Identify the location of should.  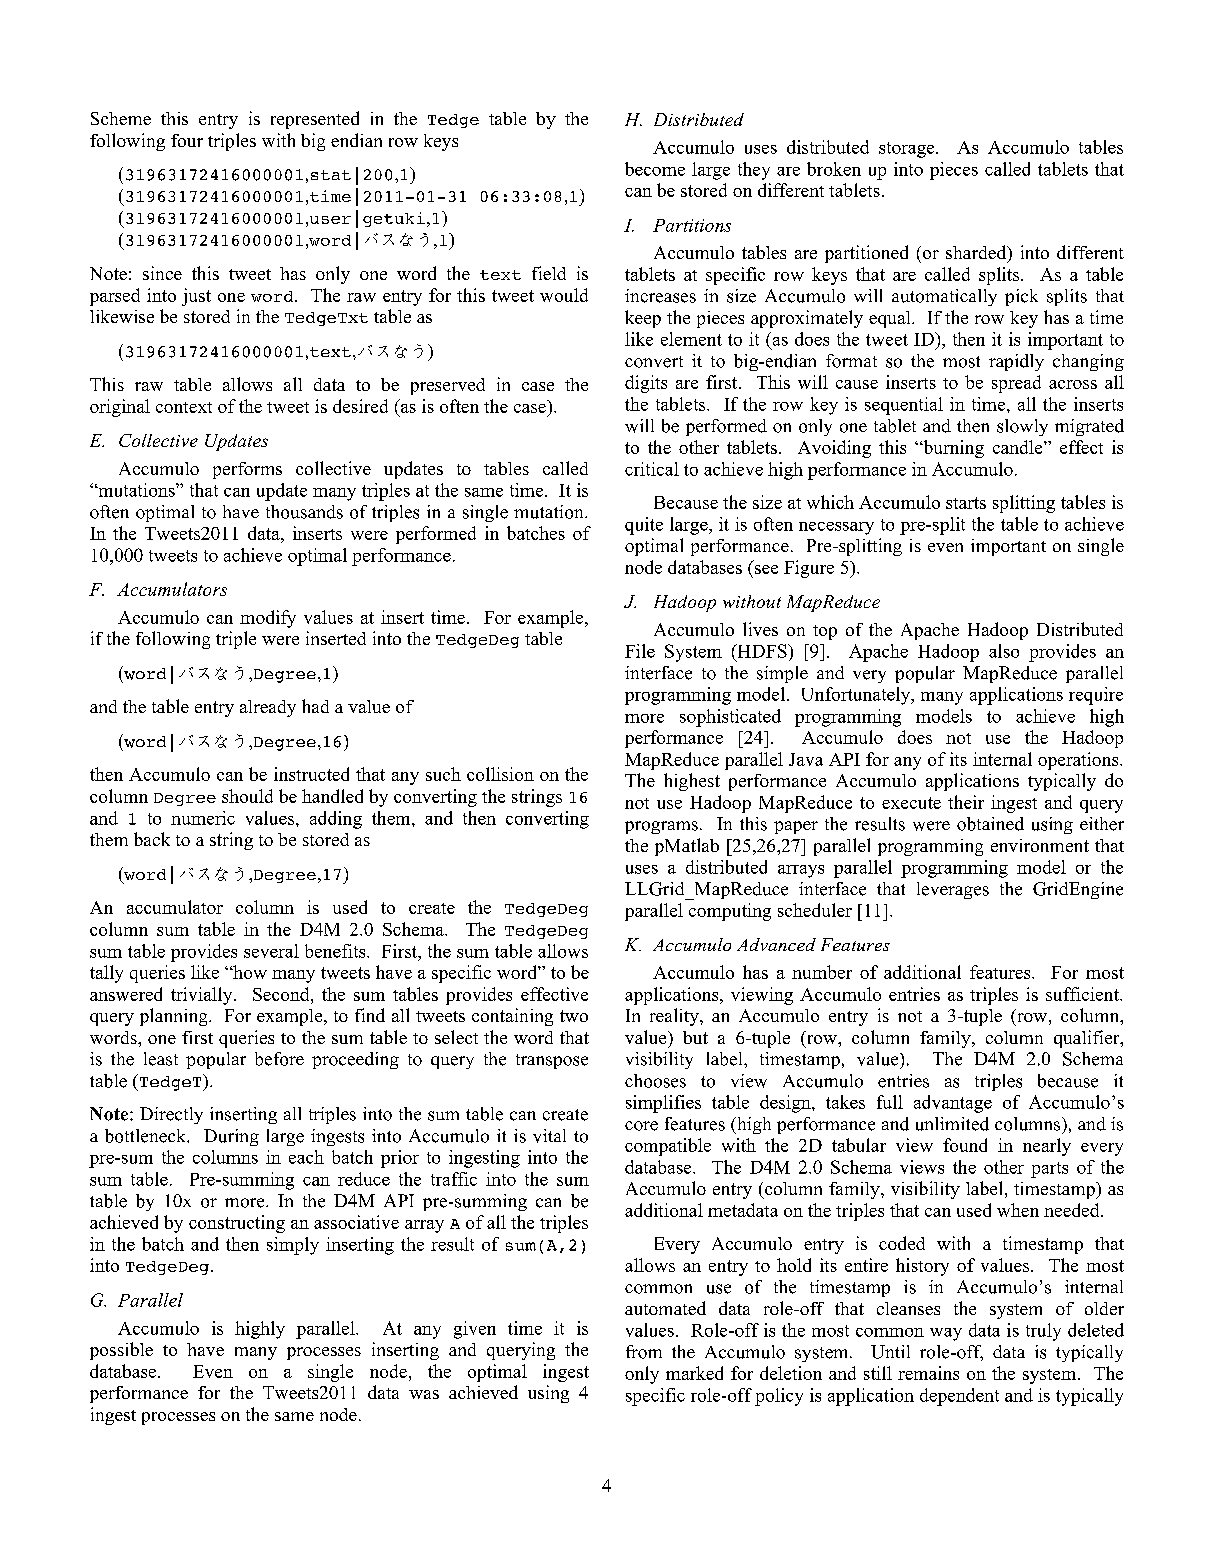
(247, 796).
